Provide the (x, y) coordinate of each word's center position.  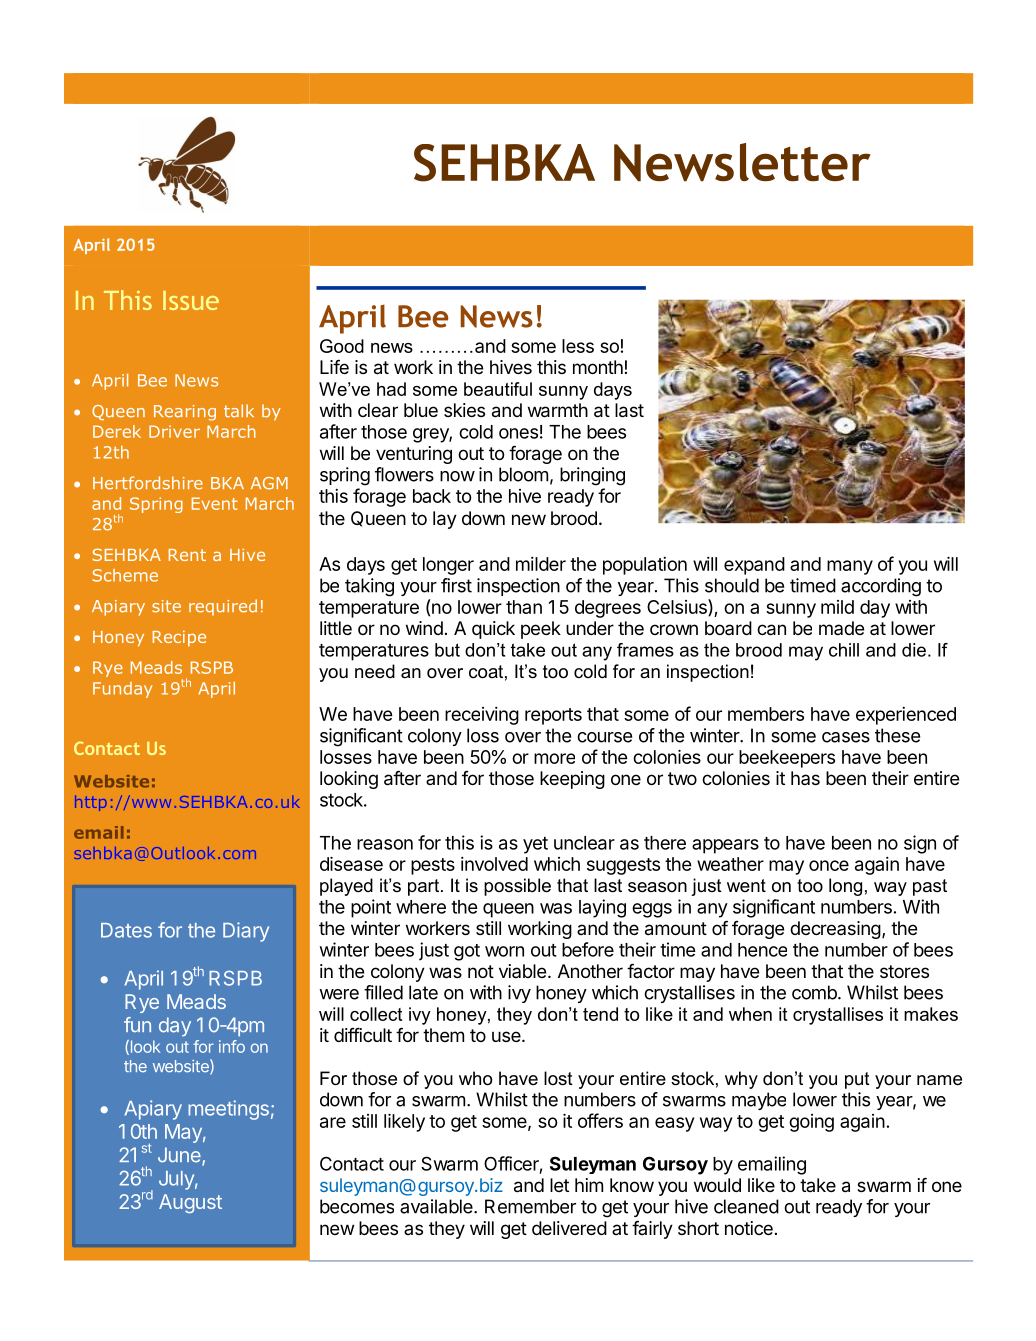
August (190, 1203)
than (524, 607)
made (841, 628)
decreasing (835, 930)
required (223, 607)
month (598, 367)
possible (517, 887)
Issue (191, 300)
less (578, 346)
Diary (246, 932)
